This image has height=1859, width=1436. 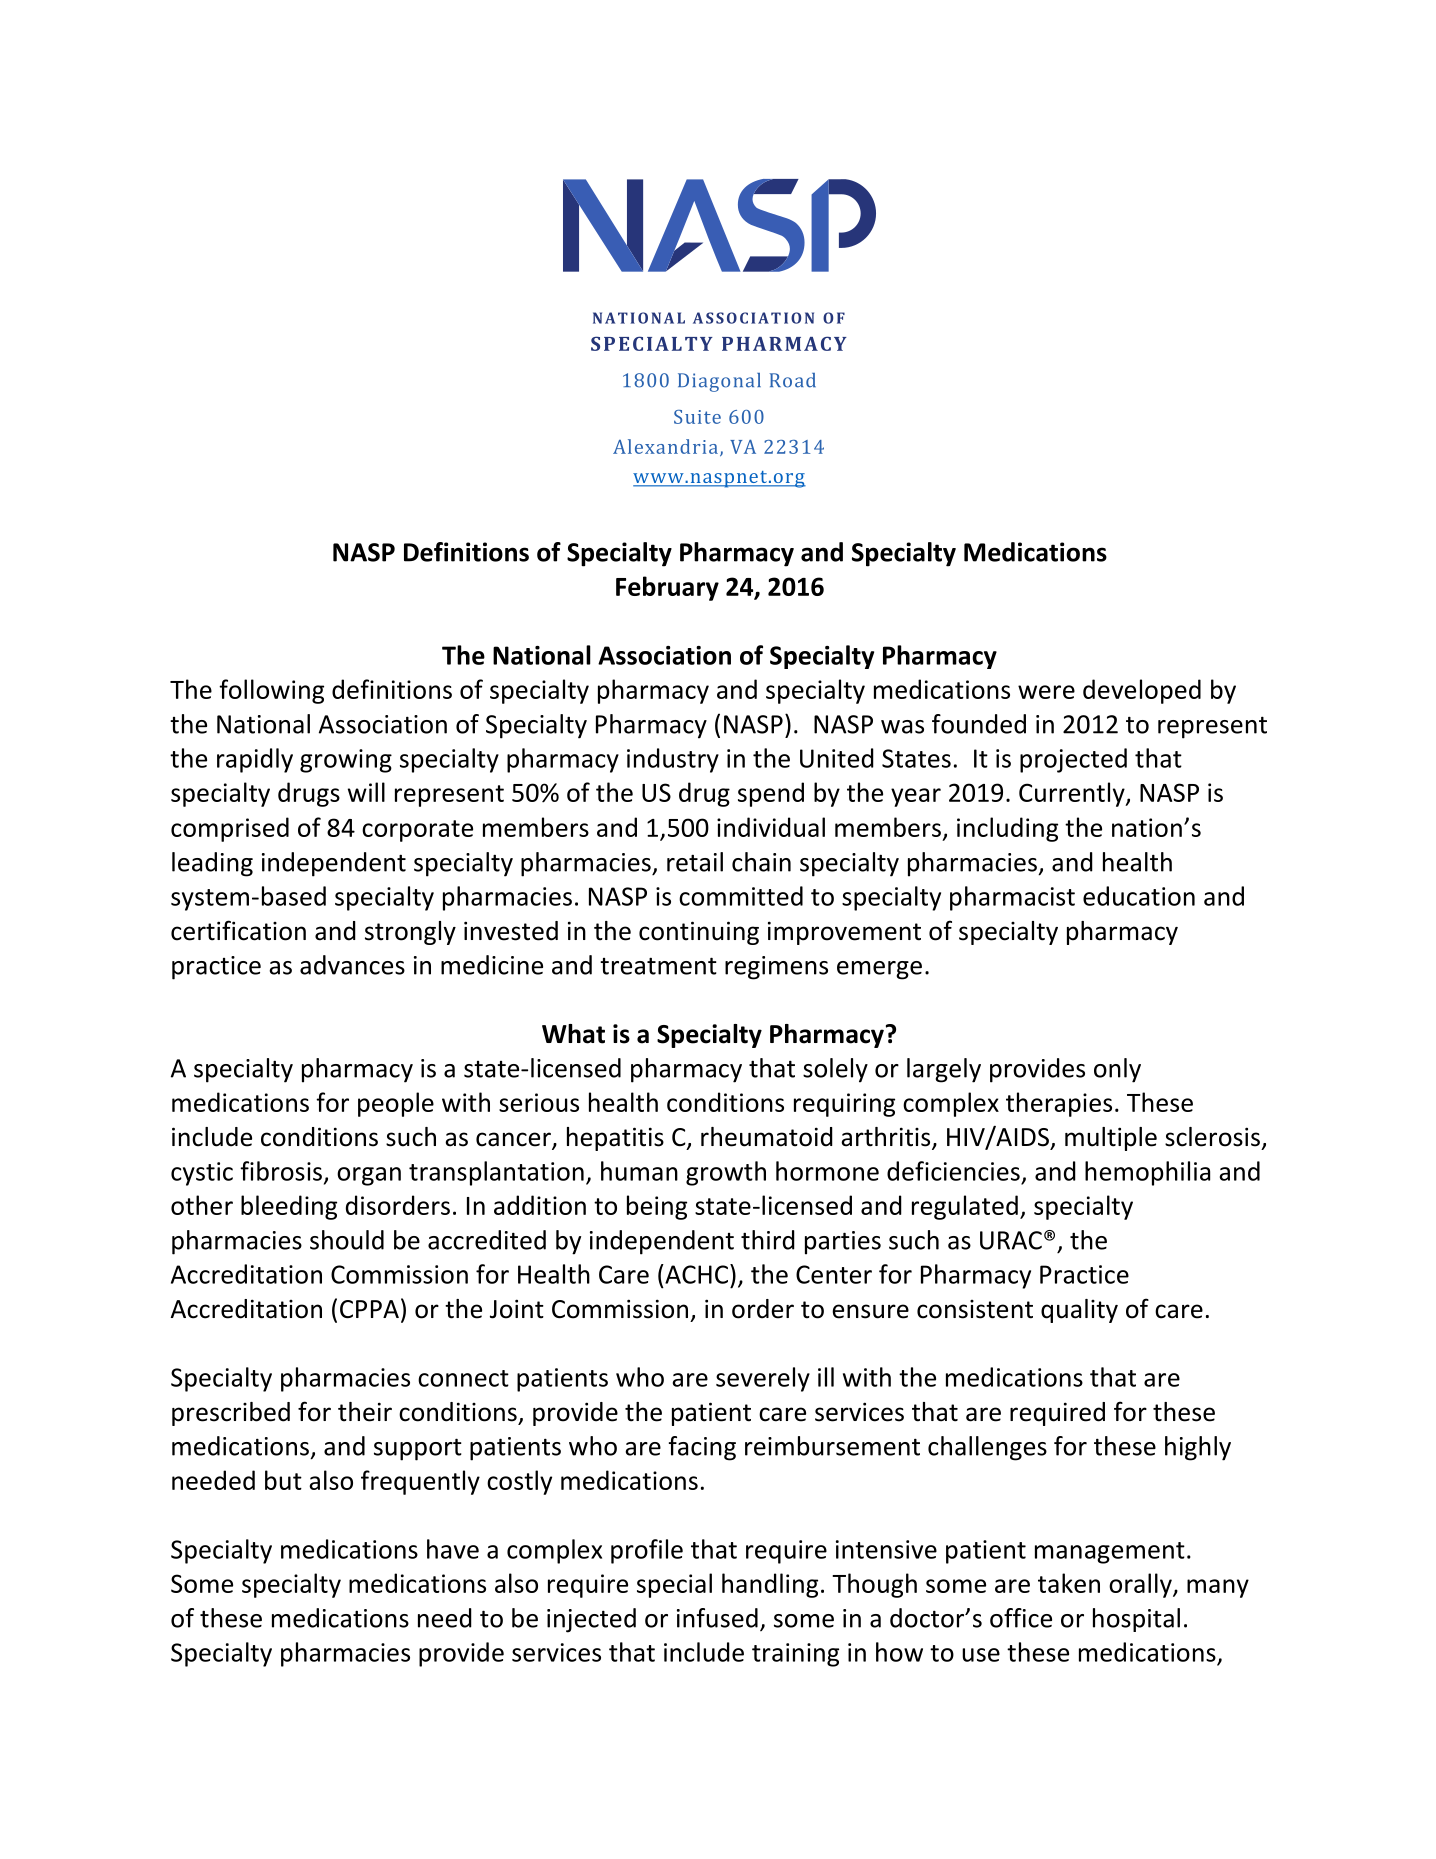 I want to click on Suite, so click(x=697, y=417).
